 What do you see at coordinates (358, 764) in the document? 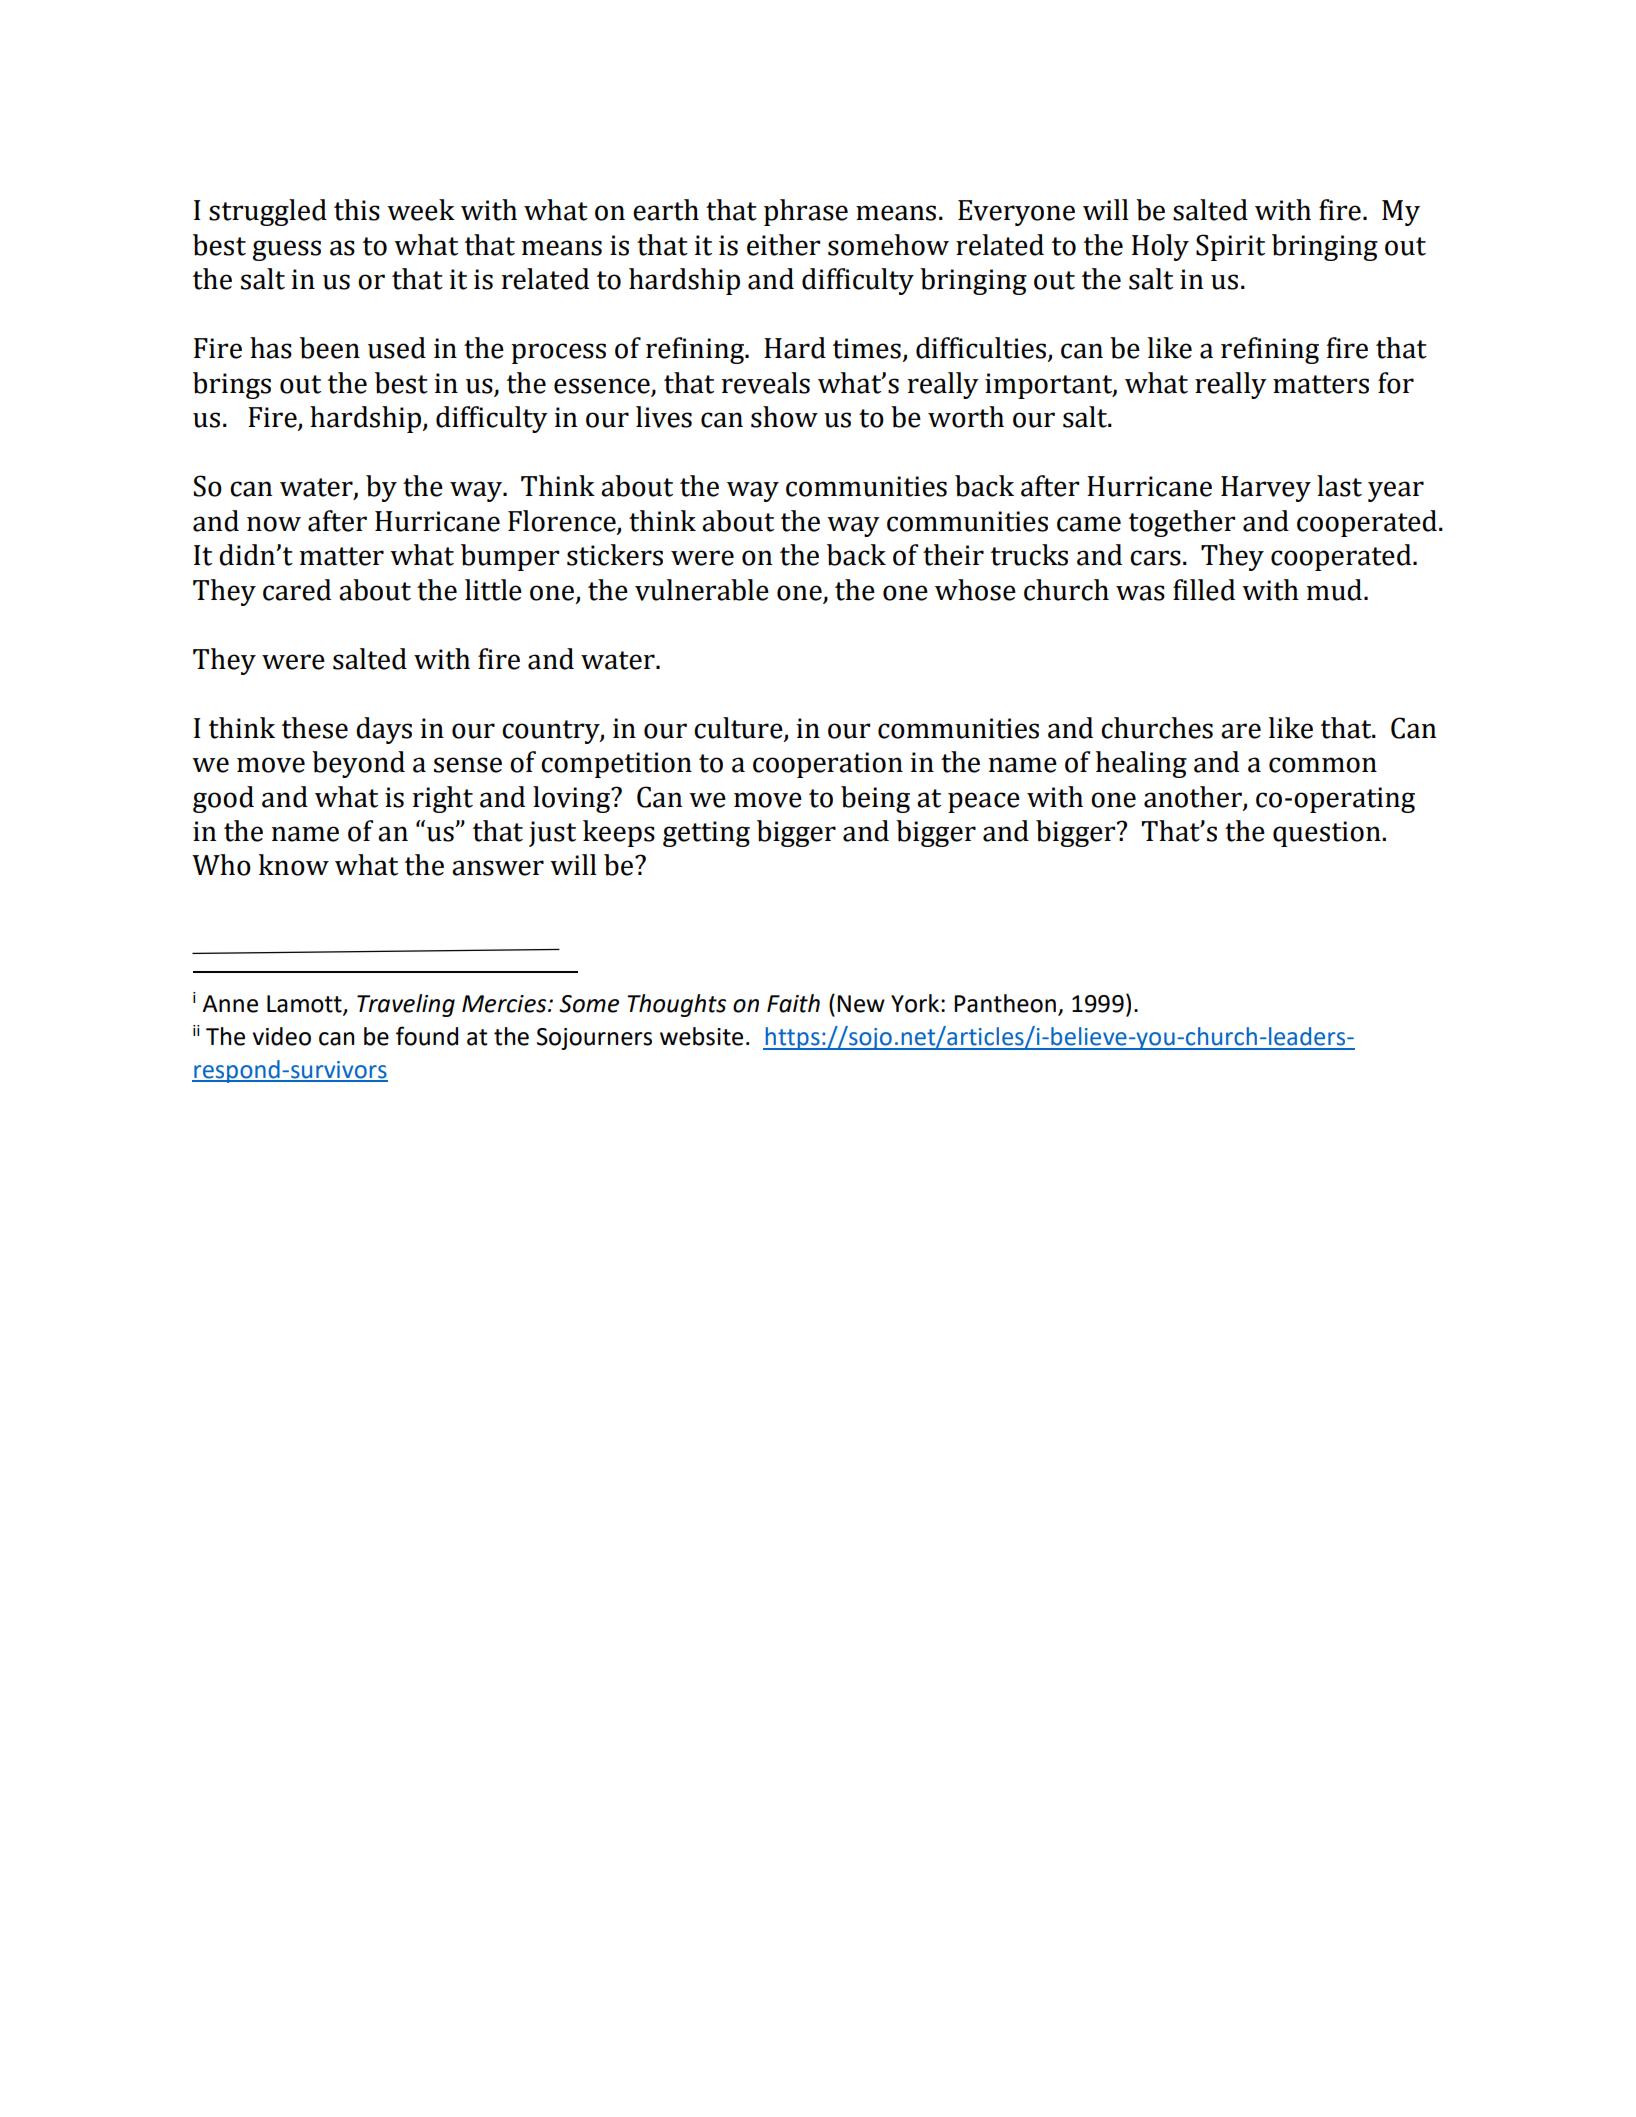
I see `beyond` at bounding box center [358, 764].
